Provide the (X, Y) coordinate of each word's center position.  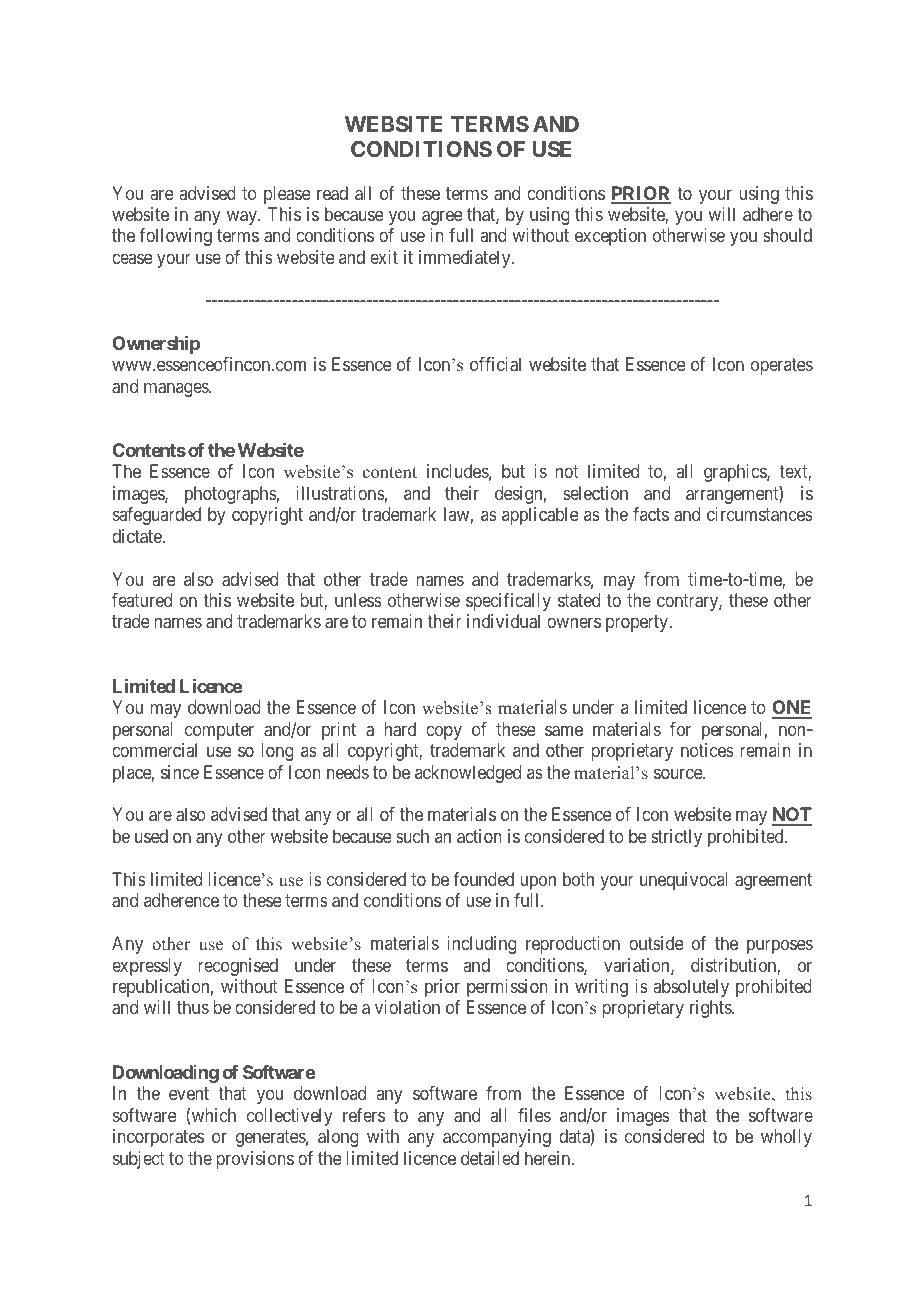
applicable (540, 516)
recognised (238, 967)
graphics (736, 473)
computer (219, 731)
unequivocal (683, 881)
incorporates (158, 1138)
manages (177, 389)
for (680, 729)
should (787, 235)
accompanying (497, 1138)
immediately (466, 259)
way (243, 217)
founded (483, 879)
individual (503, 621)
